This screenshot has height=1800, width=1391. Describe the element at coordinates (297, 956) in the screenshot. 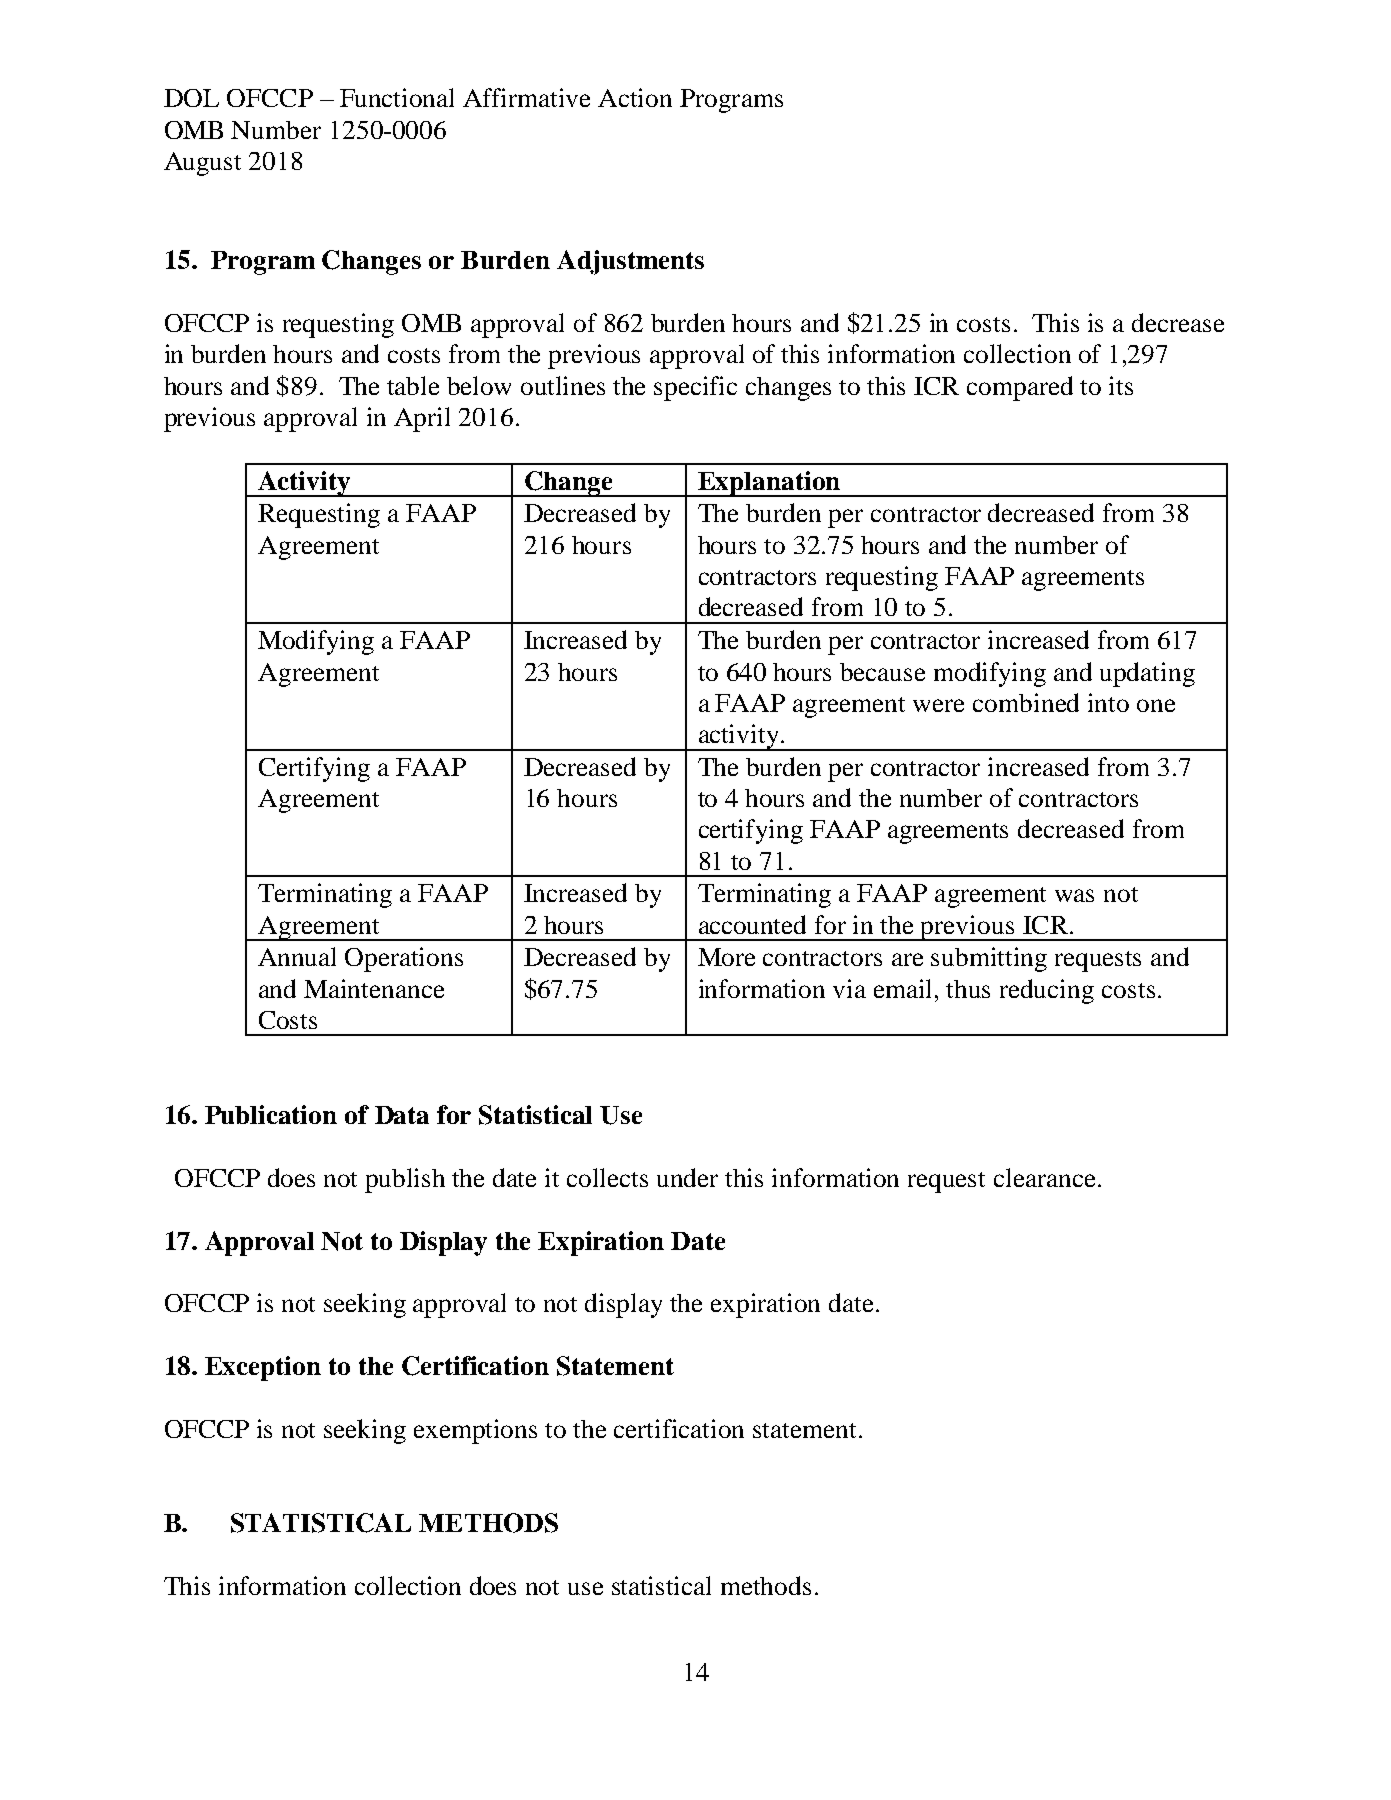

I see `Annual` at that location.
